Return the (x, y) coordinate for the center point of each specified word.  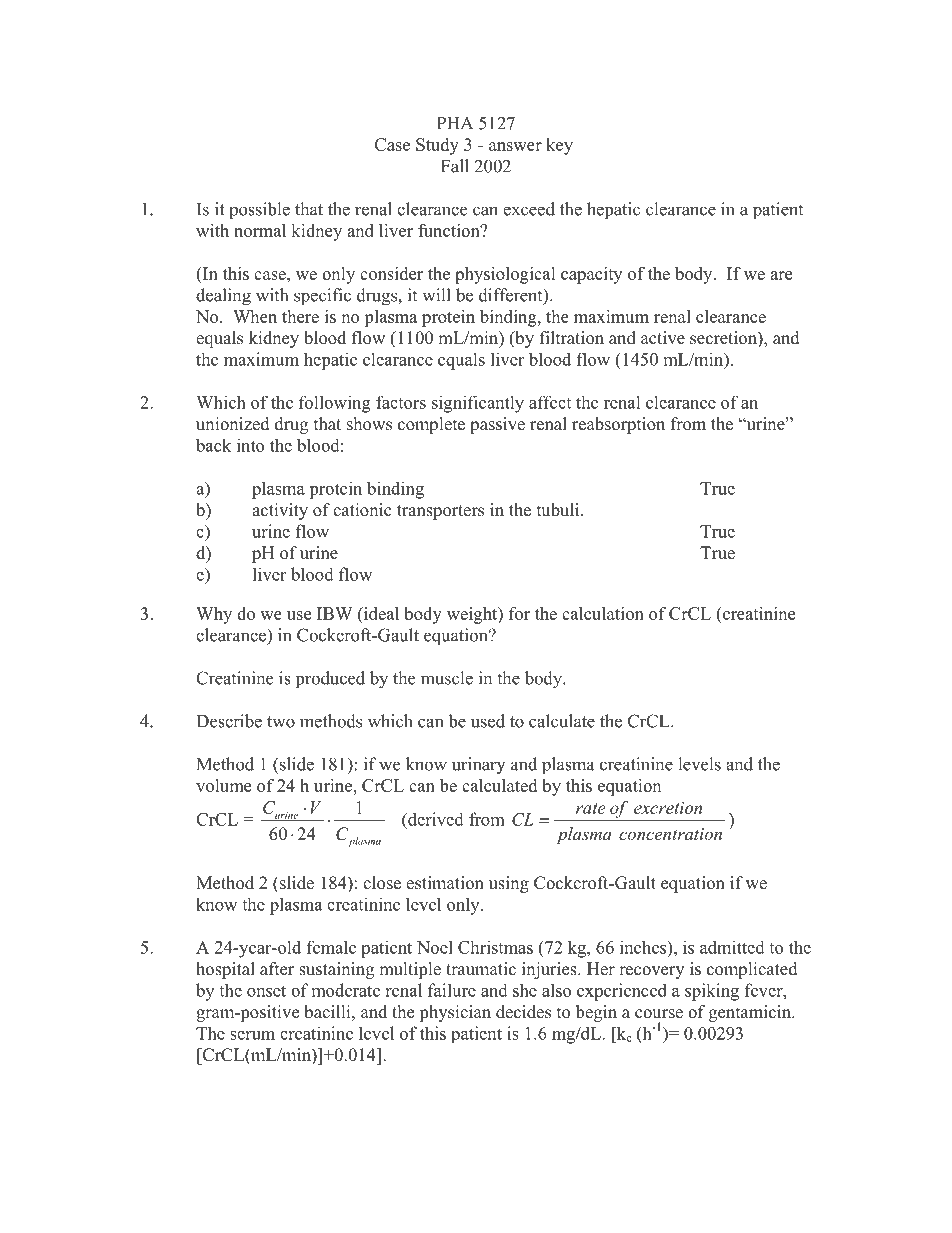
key (559, 146)
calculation (603, 613)
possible (259, 211)
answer (515, 146)
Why (214, 615)
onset (266, 991)
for (519, 613)
